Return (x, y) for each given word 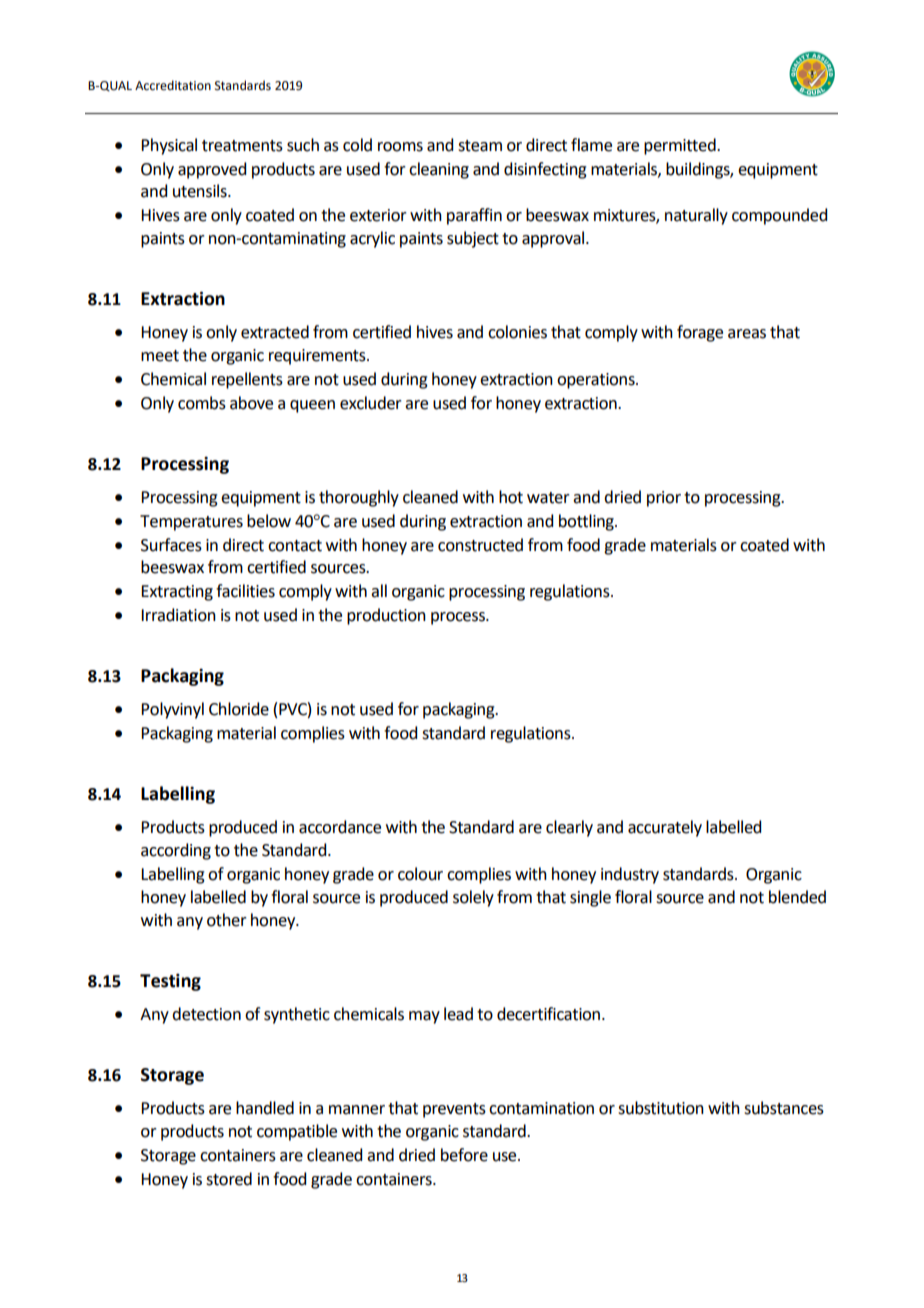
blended (797, 897)
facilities (245, 591)
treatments (242, 146)
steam (480, 146)
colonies (517, 332)
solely (473, 898)
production (386, 616)
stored (229, 1179)
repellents (247, 380)
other (227, 920)
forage (700, 333)
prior (664, 499)
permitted (681, 146)
